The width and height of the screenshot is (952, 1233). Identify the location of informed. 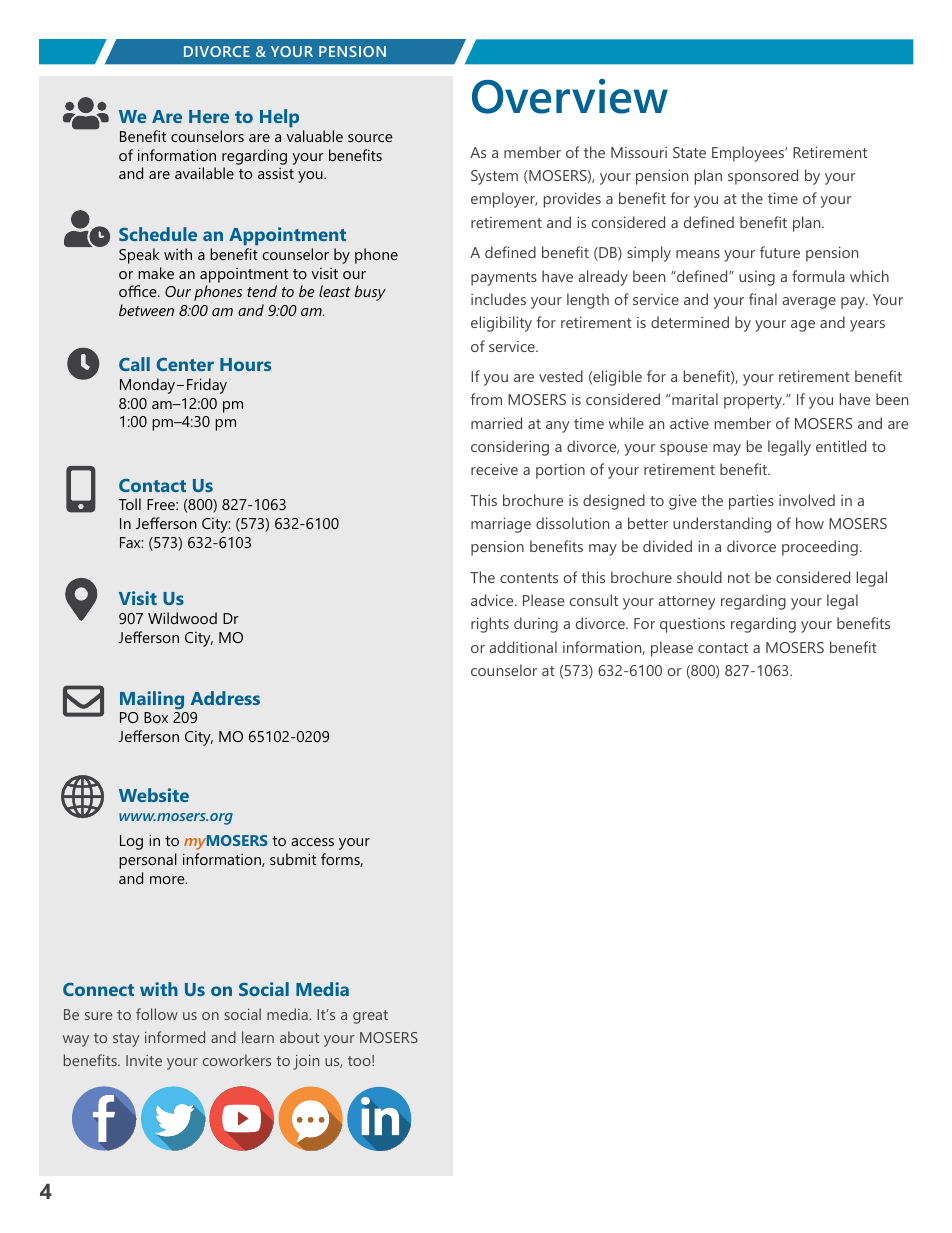
(175, 1037).
